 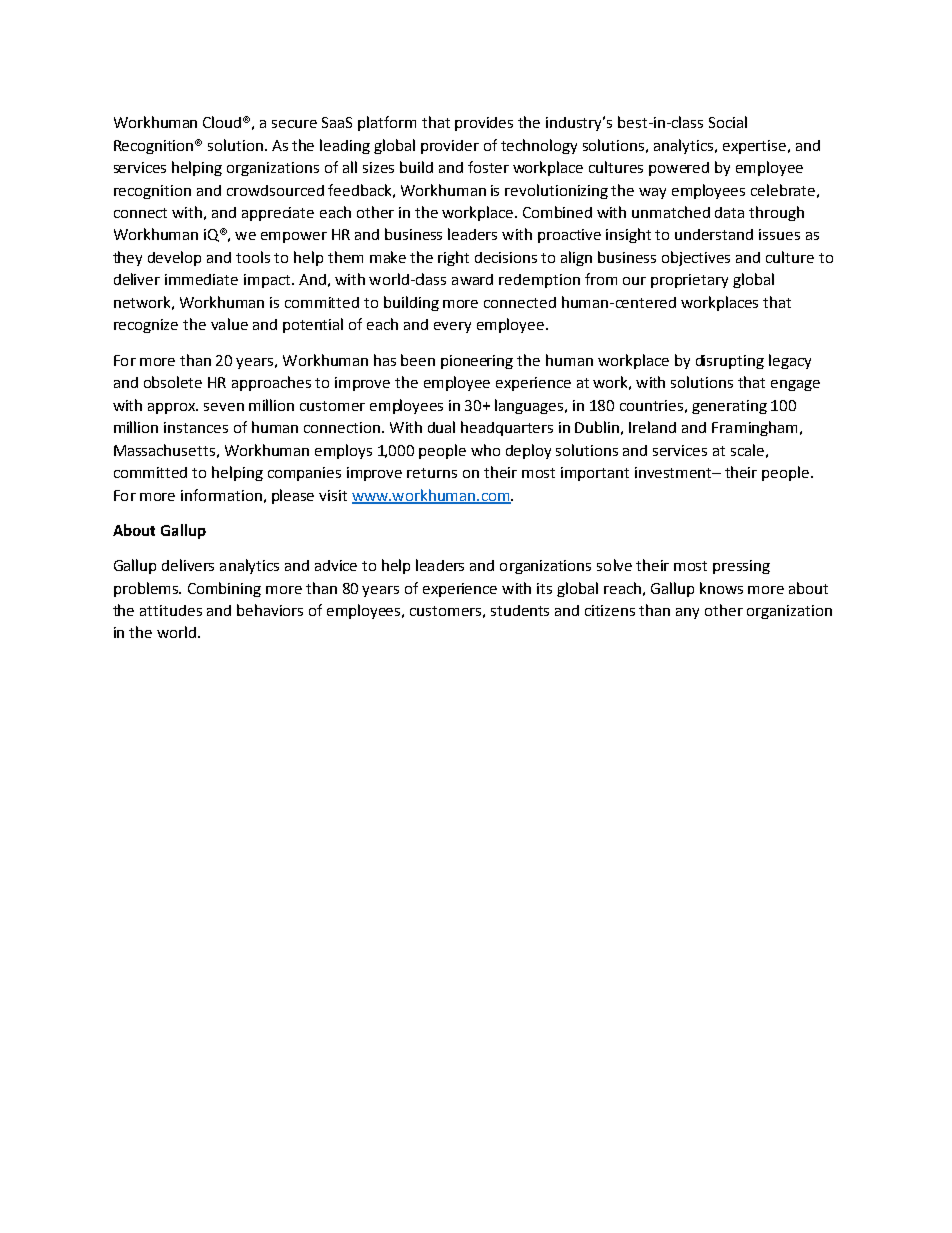 I want to click on provider, so click(x=450, y=147).
